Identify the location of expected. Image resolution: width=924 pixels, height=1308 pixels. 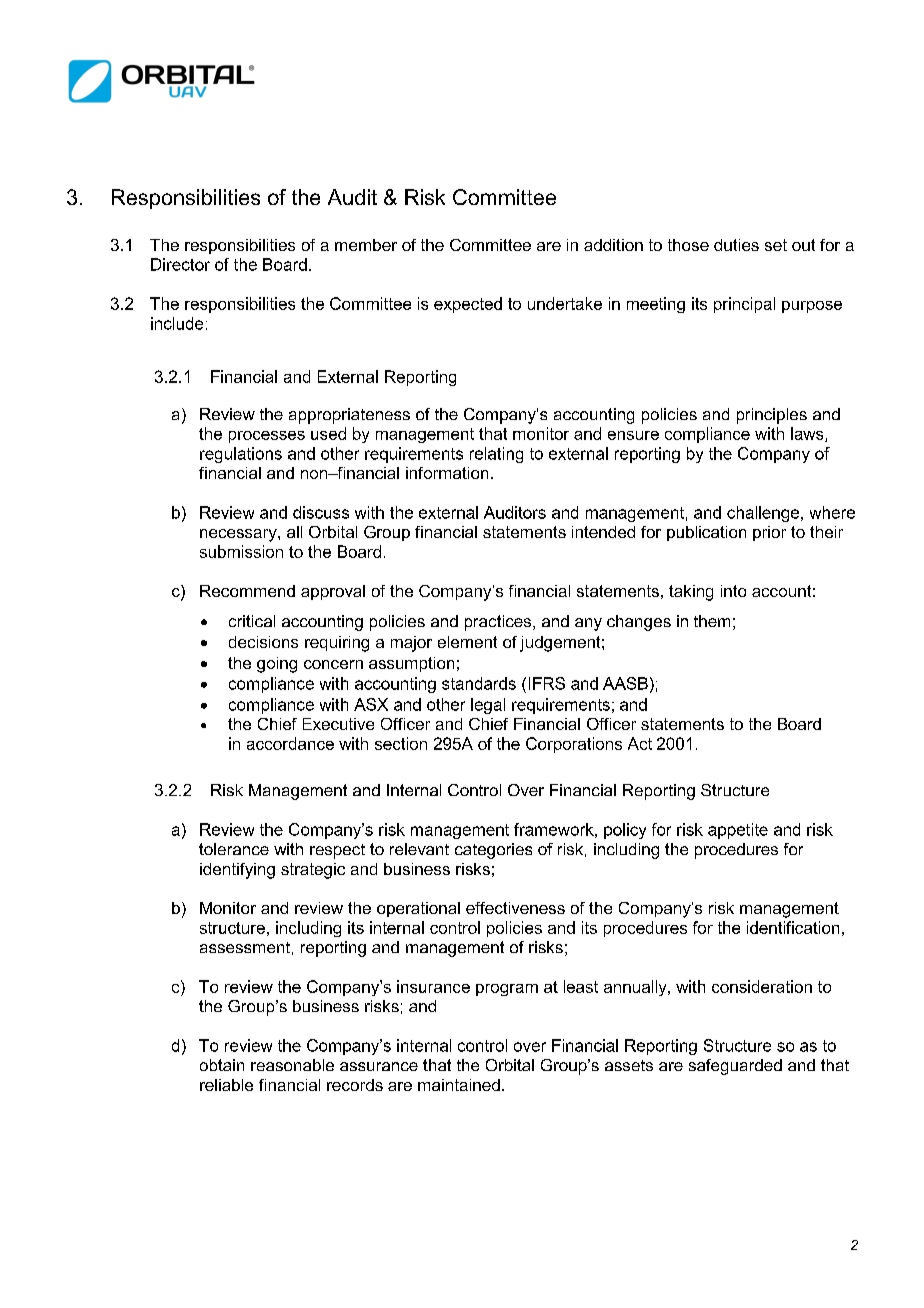
(468, 305).
